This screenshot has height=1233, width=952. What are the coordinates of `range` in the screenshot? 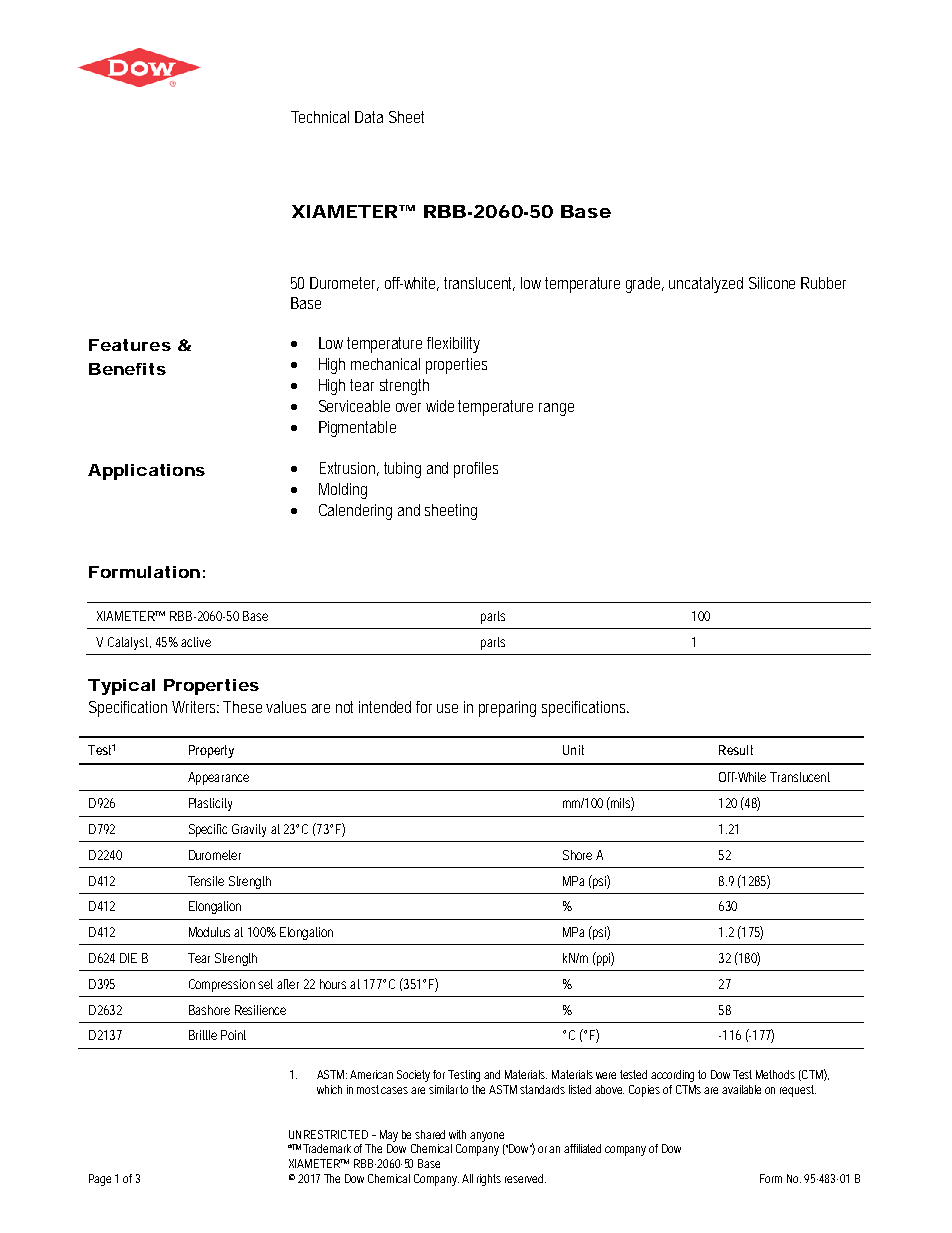 It's located at (556, 409).
